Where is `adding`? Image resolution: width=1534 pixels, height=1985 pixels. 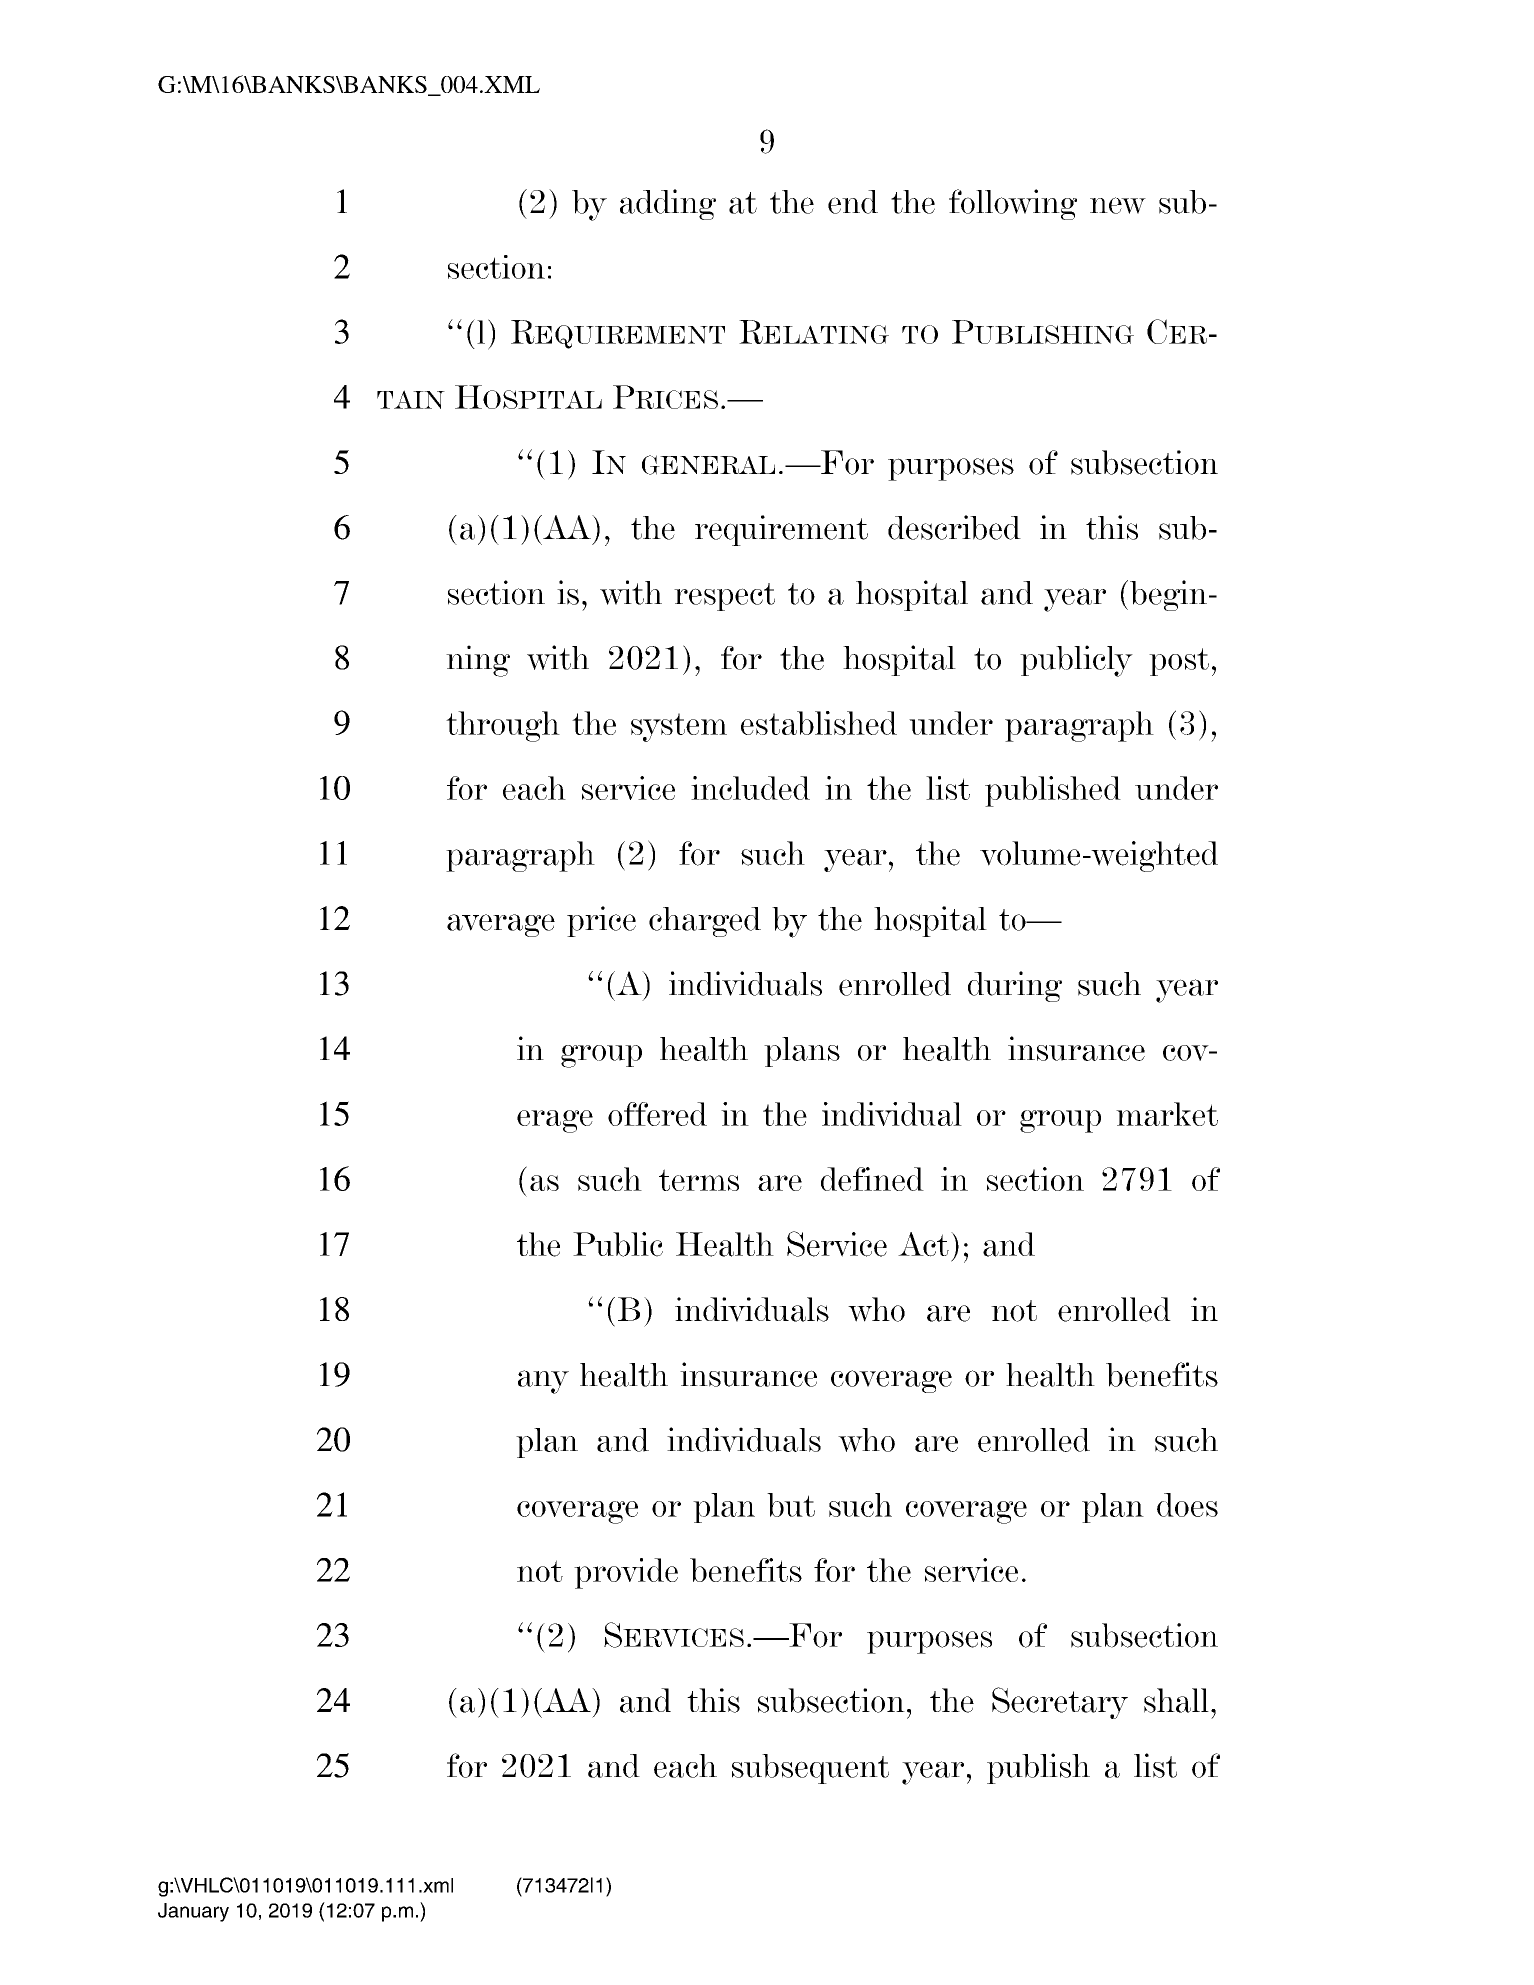
adding is located at coordinates (668, 204).
